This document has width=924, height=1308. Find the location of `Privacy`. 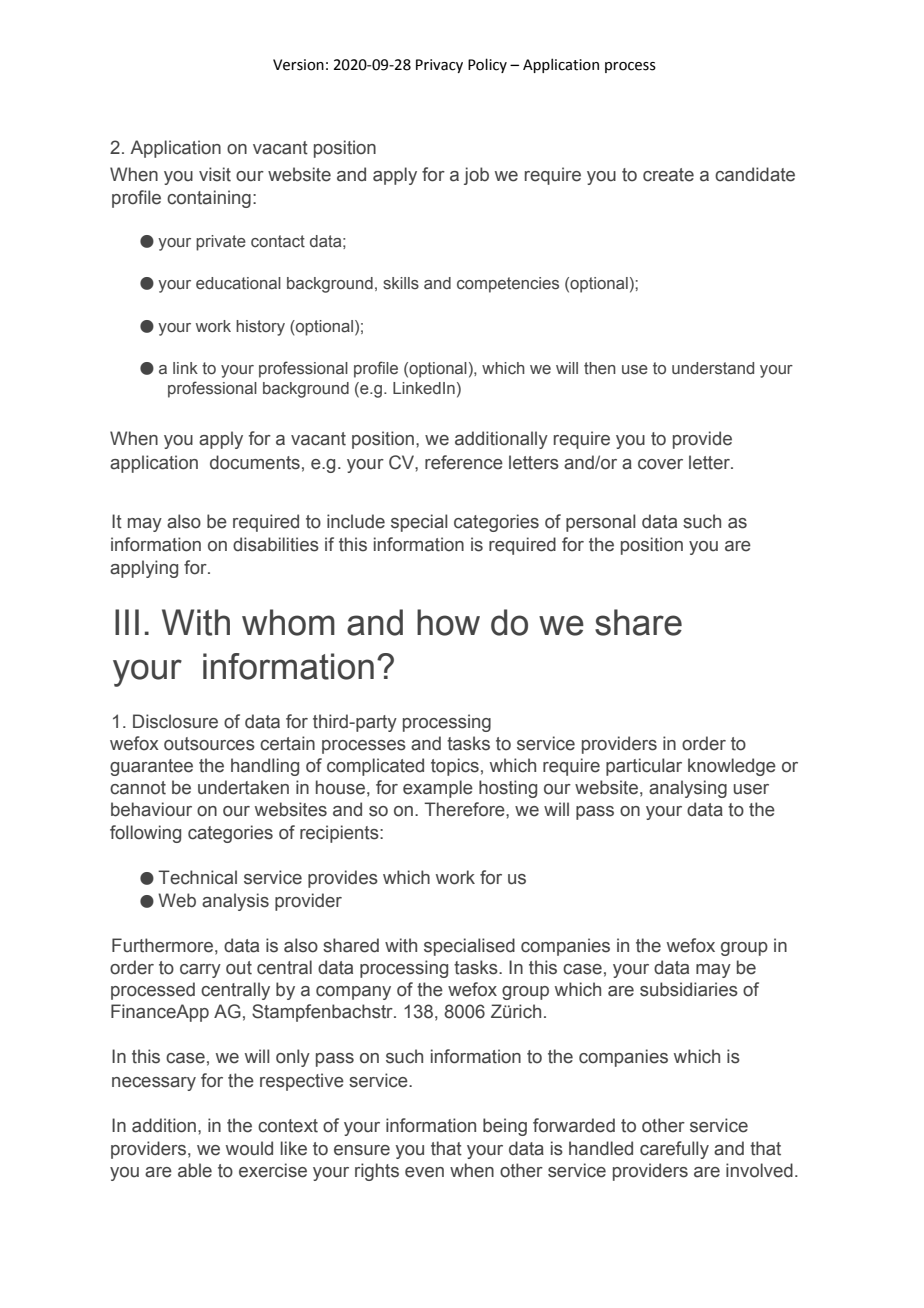

Privacy is located at coordinates (439, 66).
